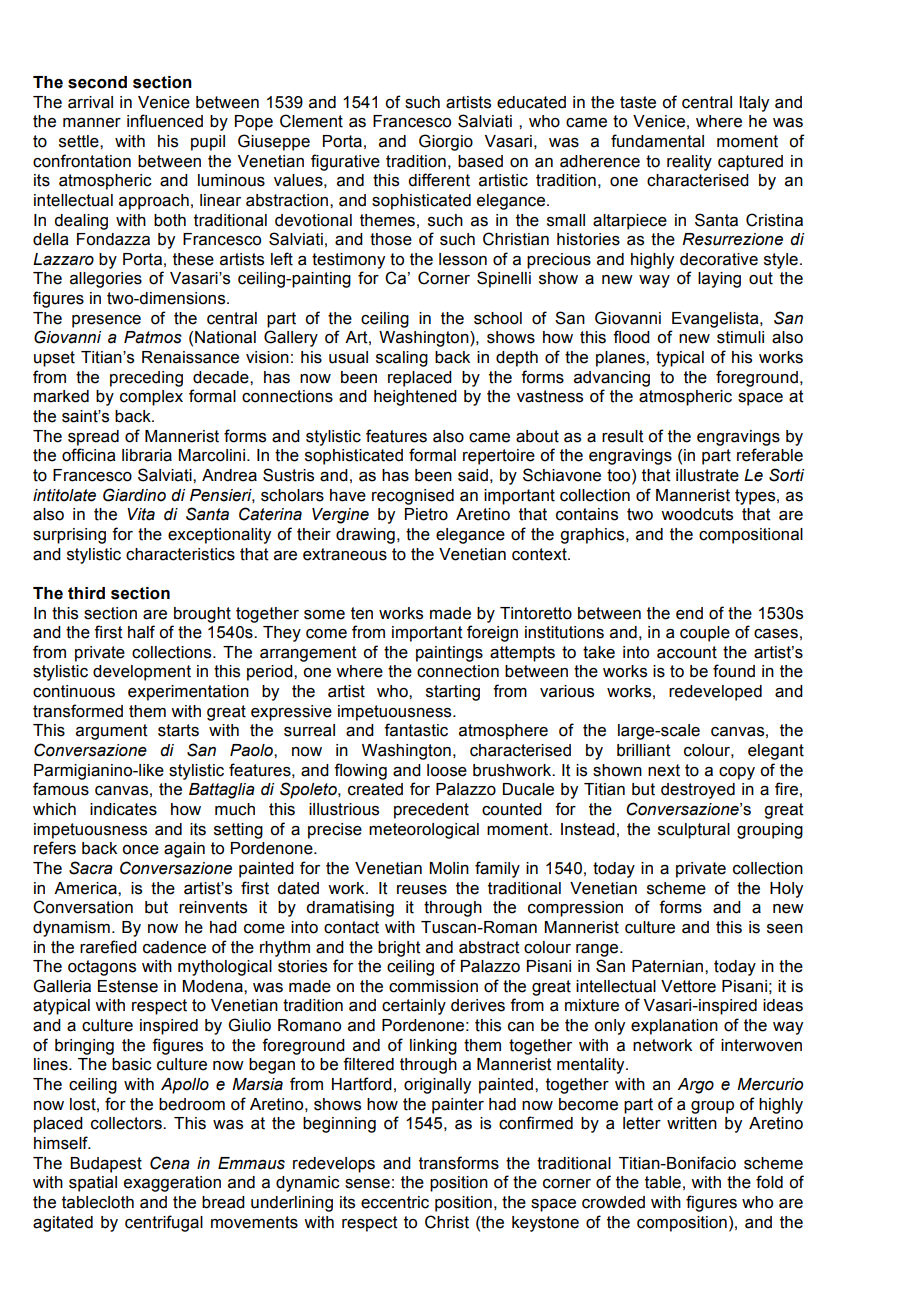  I want to click on meteorological, so click(424, 831).
